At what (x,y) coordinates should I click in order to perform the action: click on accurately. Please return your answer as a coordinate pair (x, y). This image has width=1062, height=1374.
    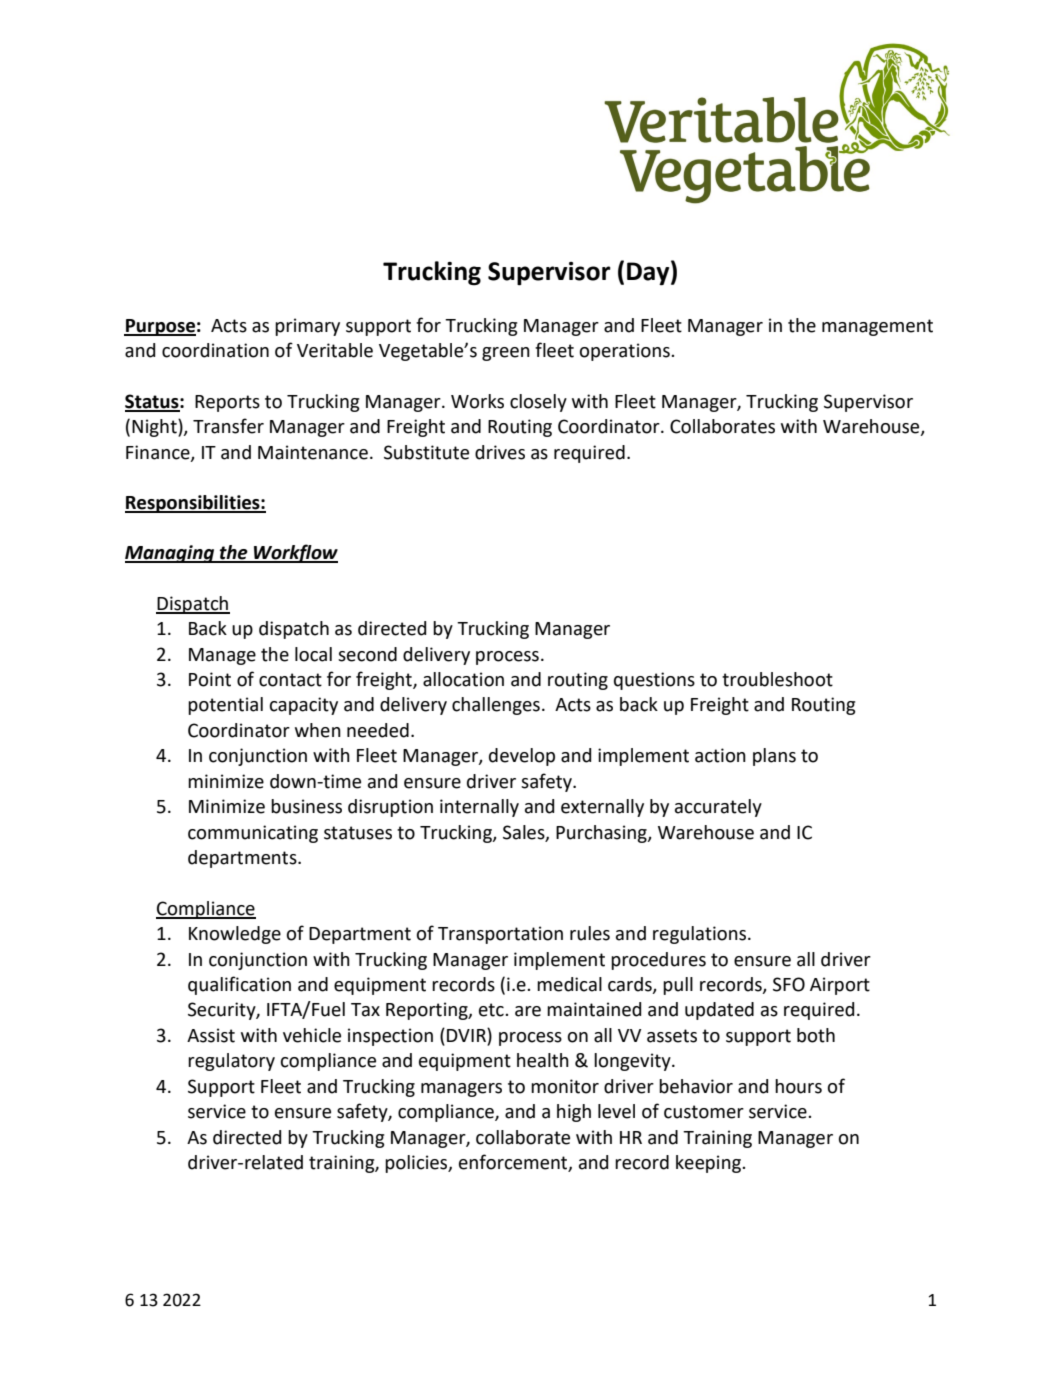
    Looking at the image, I should click on (718, 808).
